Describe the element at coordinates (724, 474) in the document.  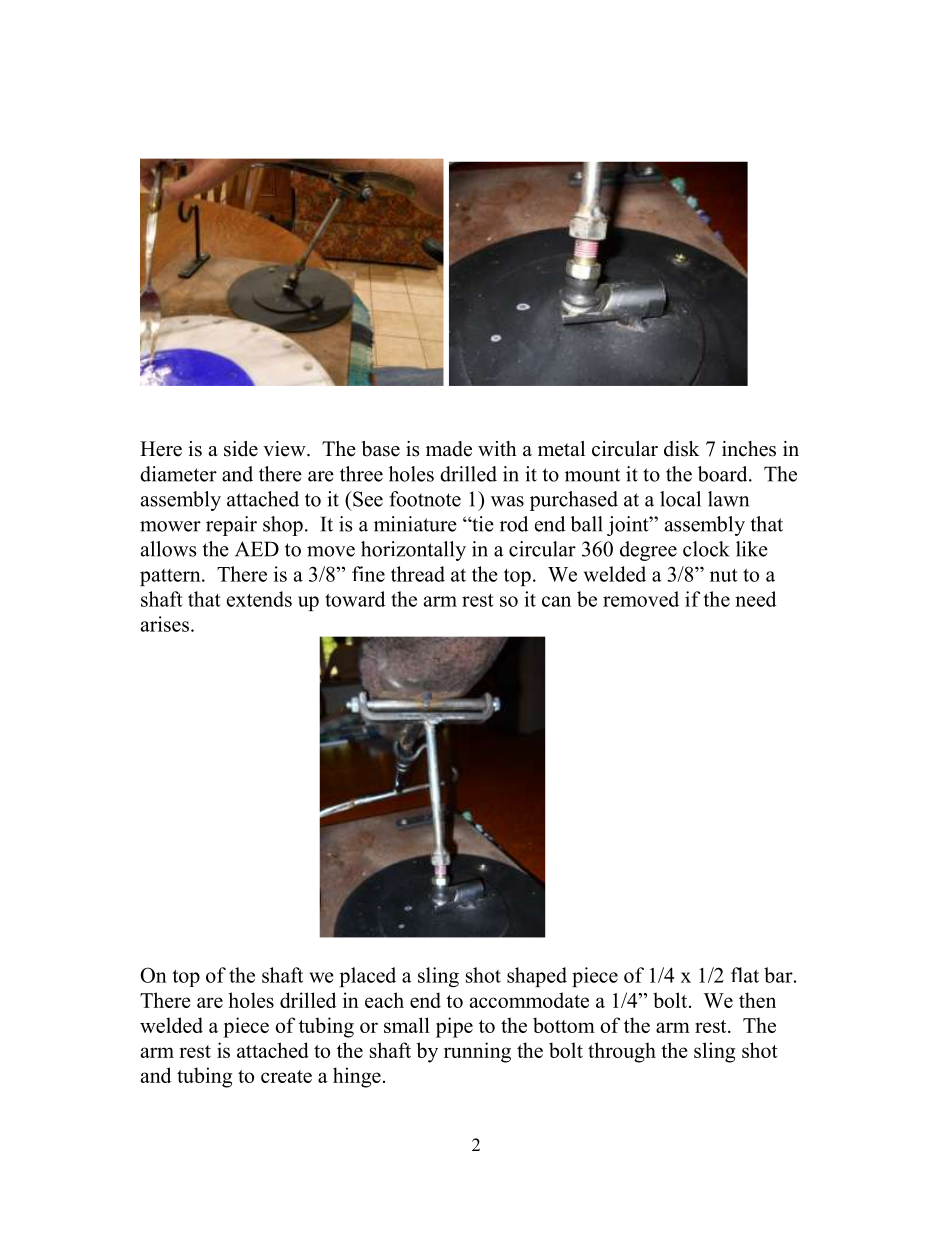
I see `board` at that location.
